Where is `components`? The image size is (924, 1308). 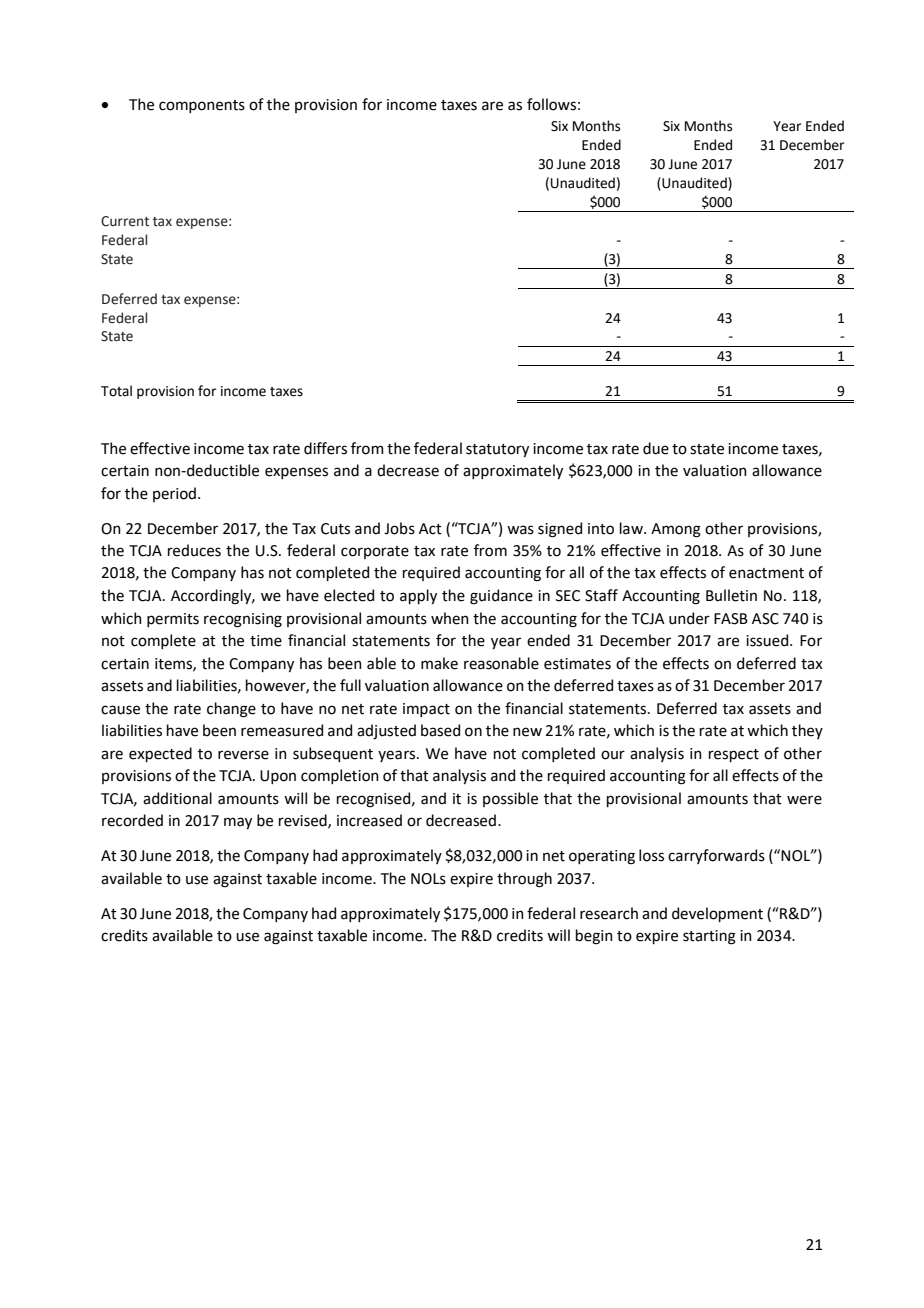
components is located at coordinates (202, 106).
